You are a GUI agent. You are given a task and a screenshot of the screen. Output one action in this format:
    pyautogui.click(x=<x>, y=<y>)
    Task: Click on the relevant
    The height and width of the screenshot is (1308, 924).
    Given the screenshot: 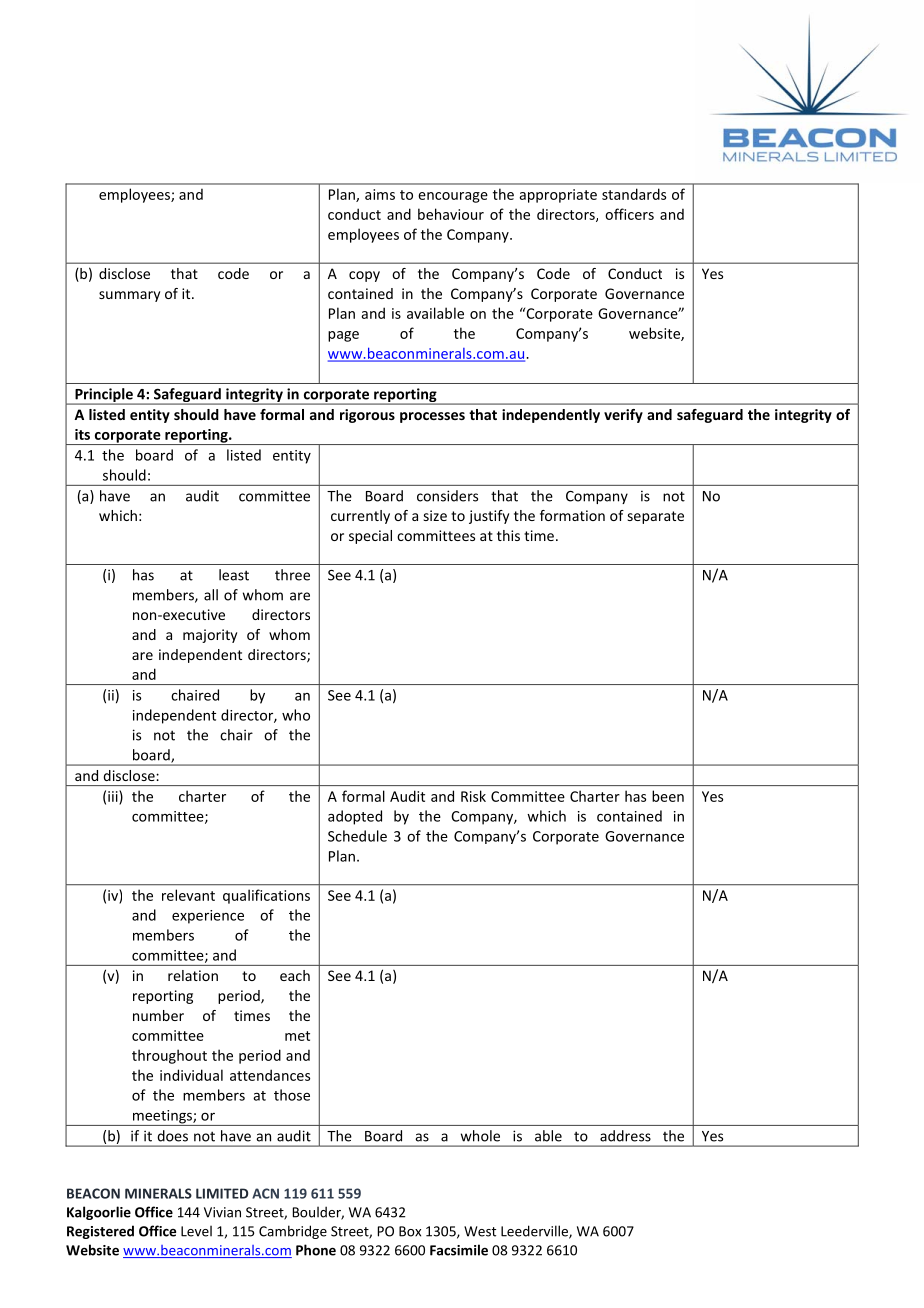 What is the action you would take?
    pyautogui.click(x=188, y=895)
